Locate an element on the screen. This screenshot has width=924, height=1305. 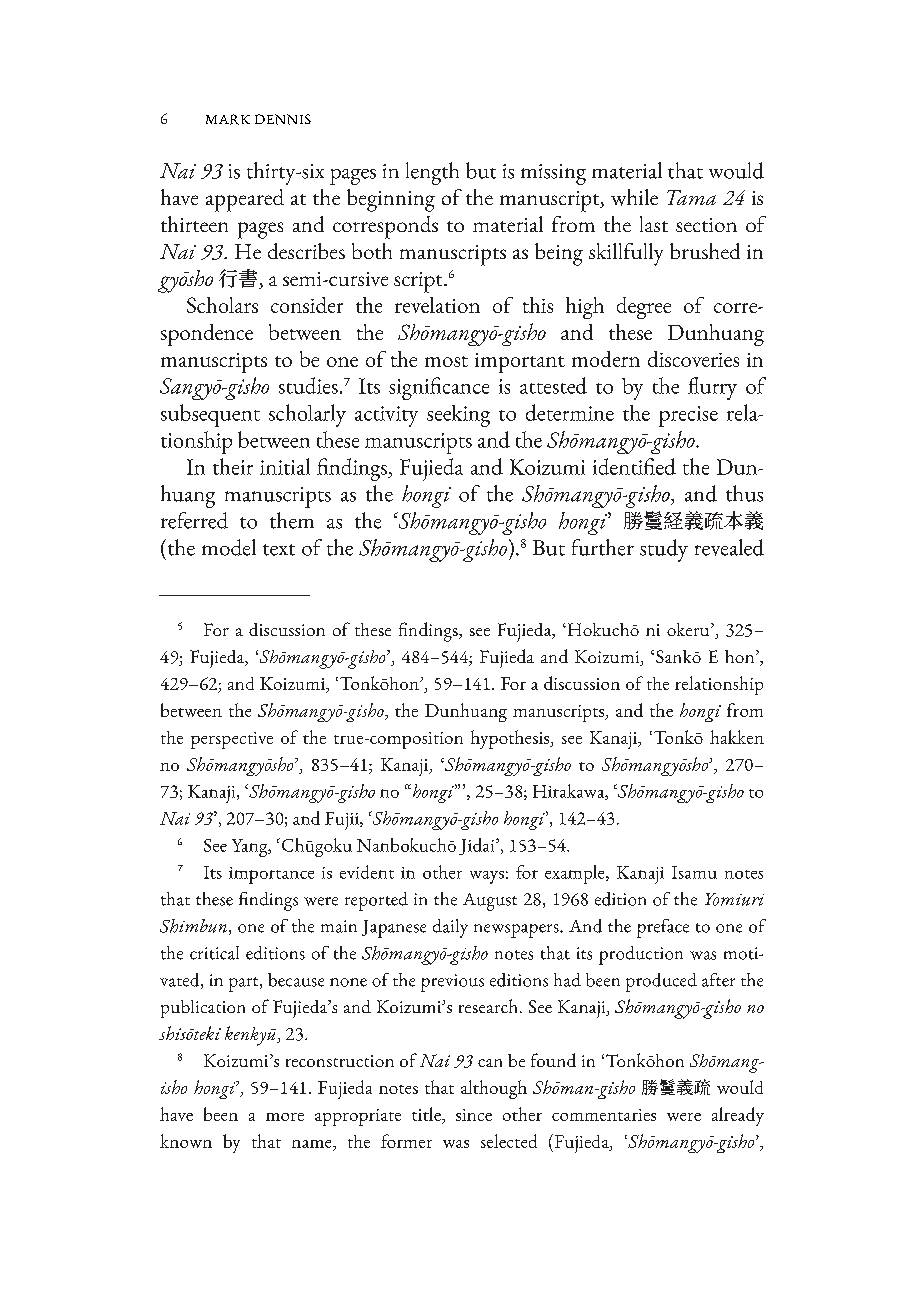
length is located at coordinates (432, 173).
